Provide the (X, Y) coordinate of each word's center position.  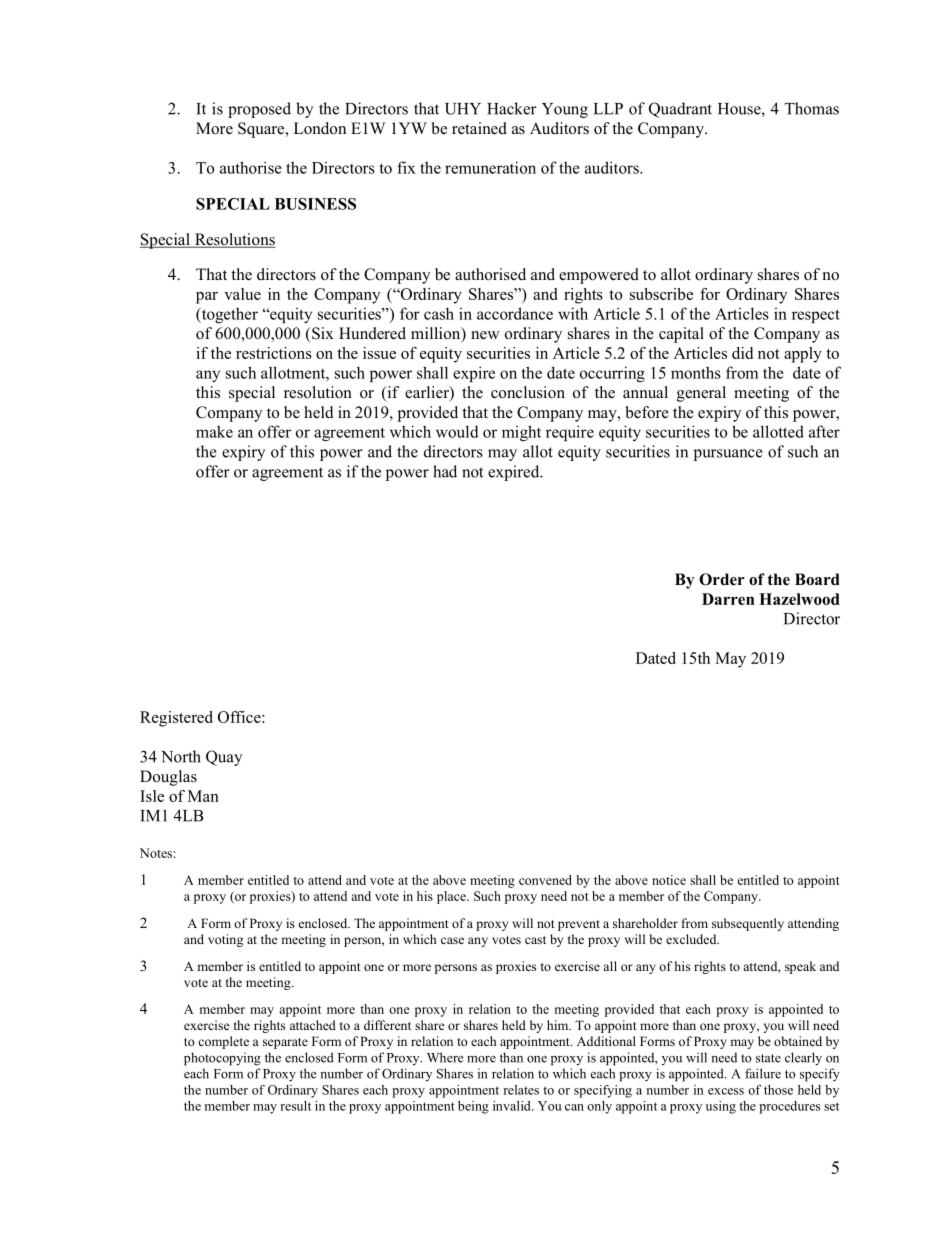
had (445, 471)
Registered (176, 719)
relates (521, 1090)
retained (479, 128)
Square (262, 130)
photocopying (222, 1059)
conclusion (528, 392)
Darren (728, 599)
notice (669, 880)
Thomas (812, 108)
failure (763, 1073)
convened (545, 880)
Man (203, 796)
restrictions (274, 353)
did (742, 353)
